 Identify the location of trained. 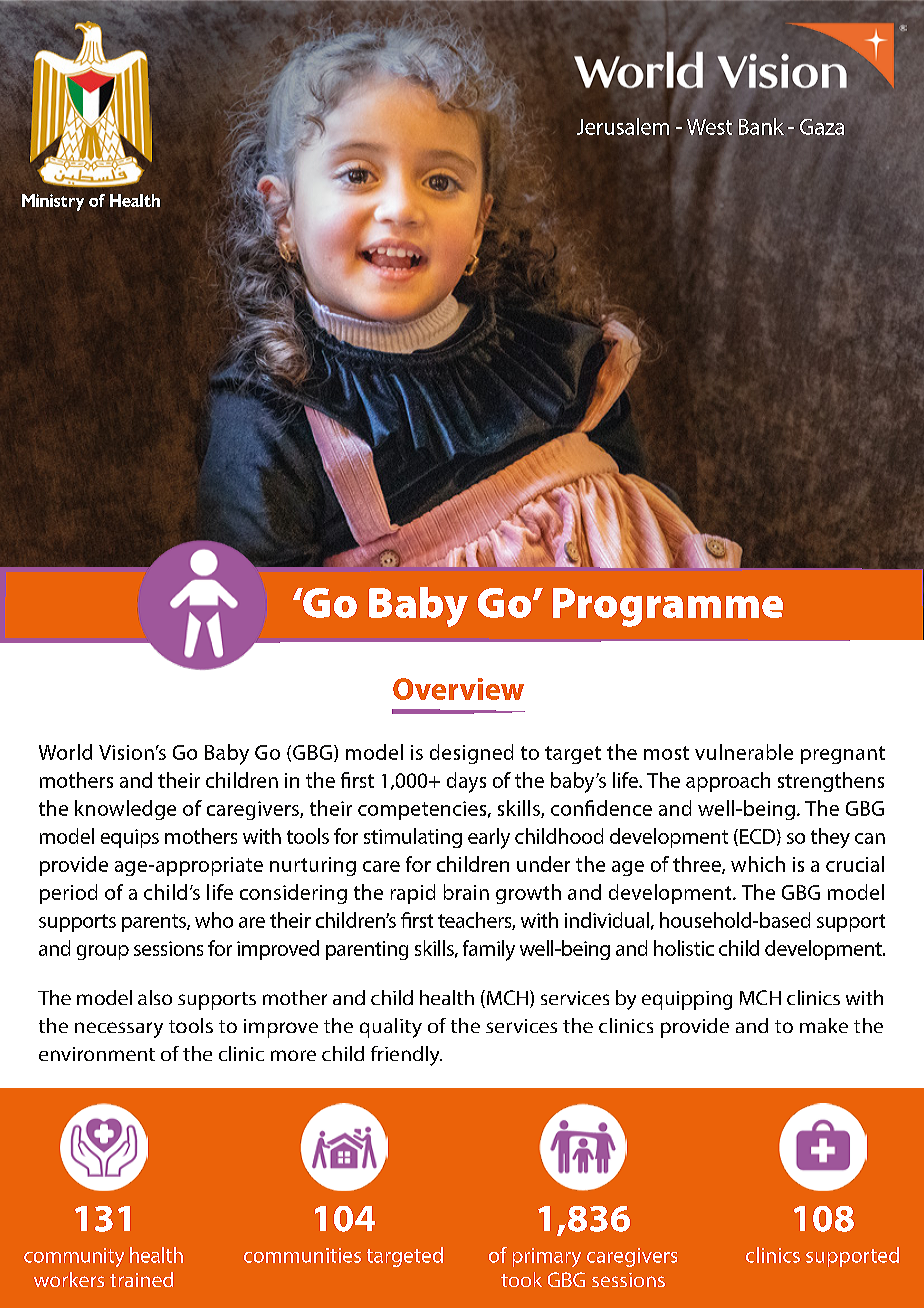
(141, 1279).
